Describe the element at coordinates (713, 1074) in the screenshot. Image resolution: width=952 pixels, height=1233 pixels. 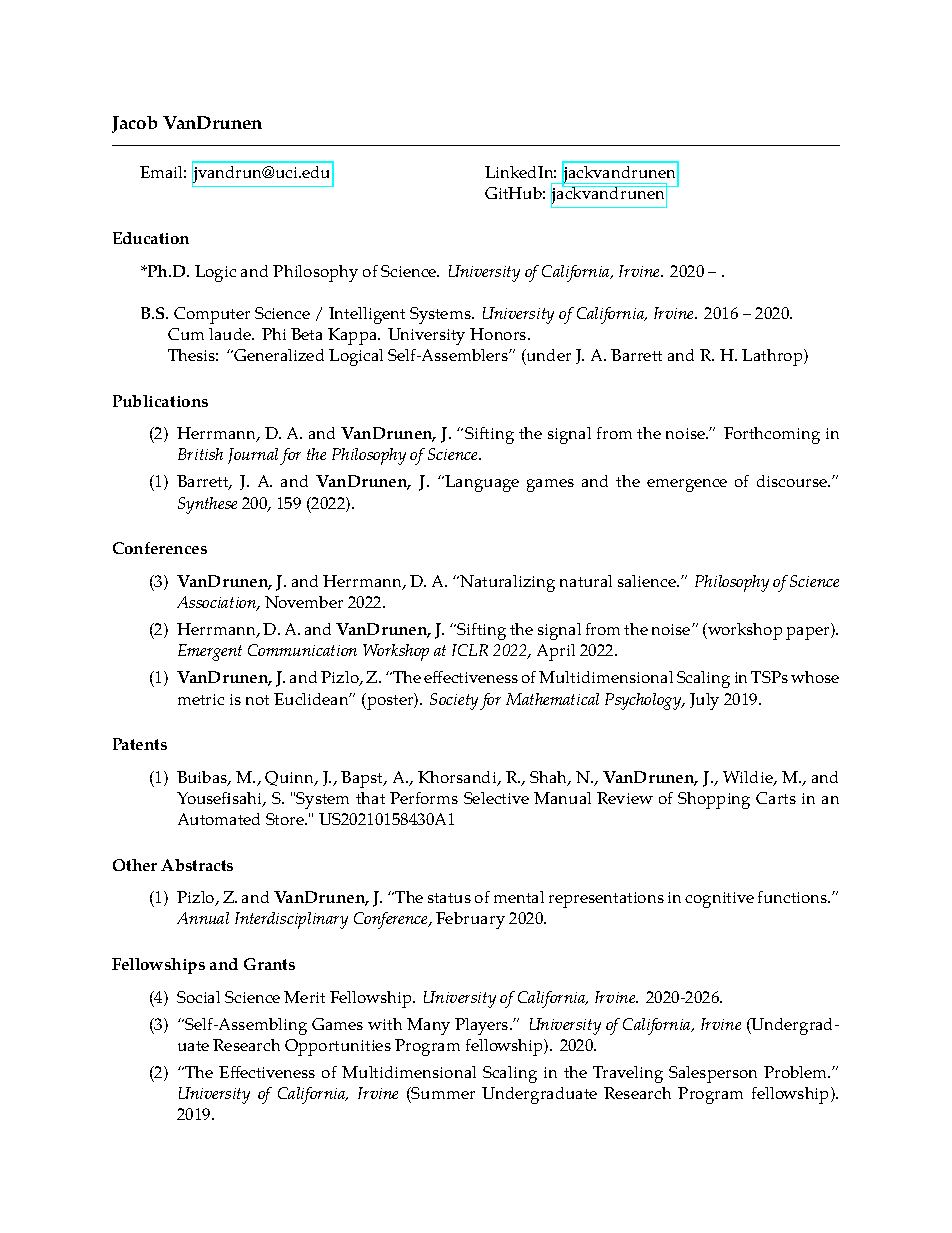
I see `Salesperson` at that location.
